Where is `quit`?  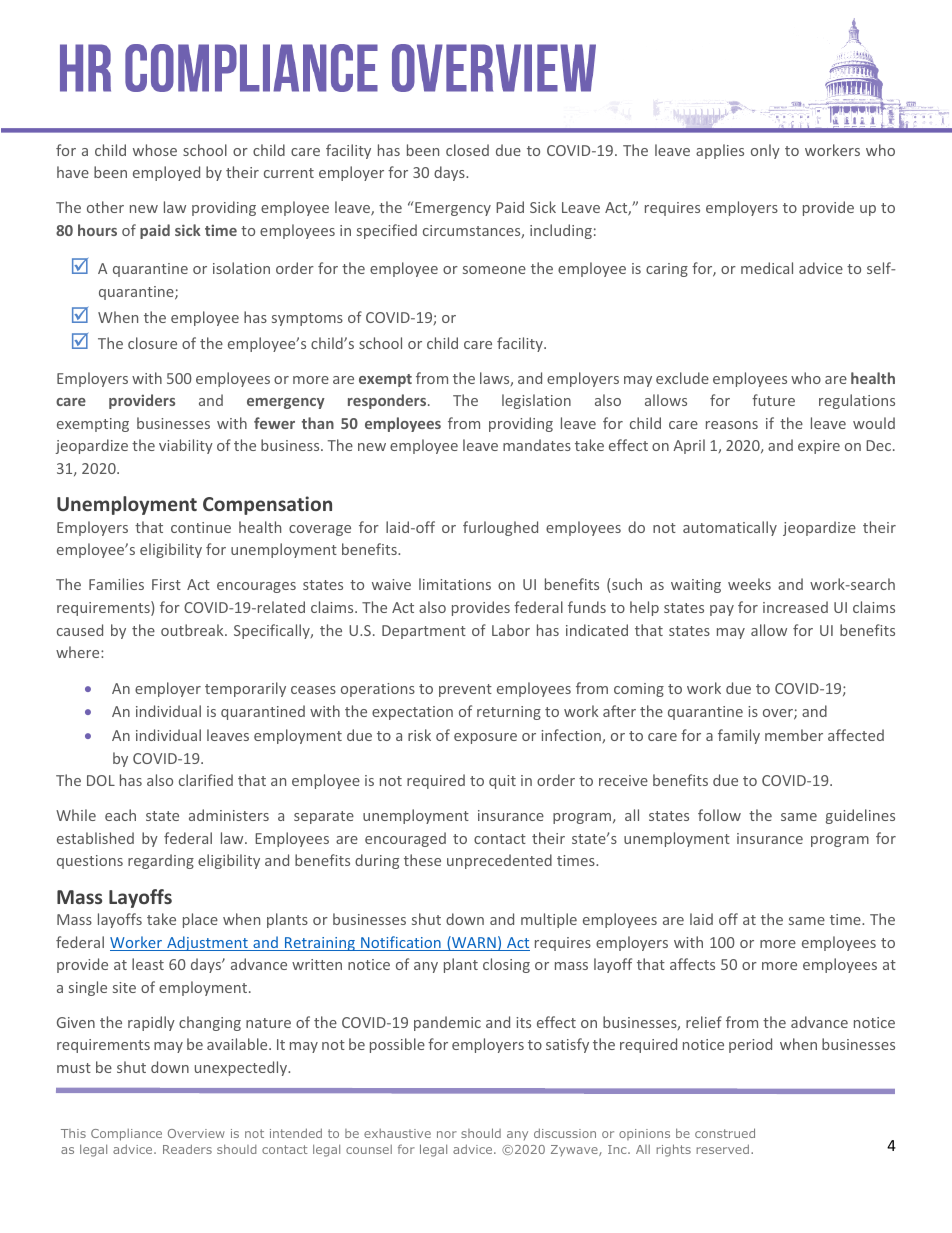 quit is located at coordinates (502, 782).
